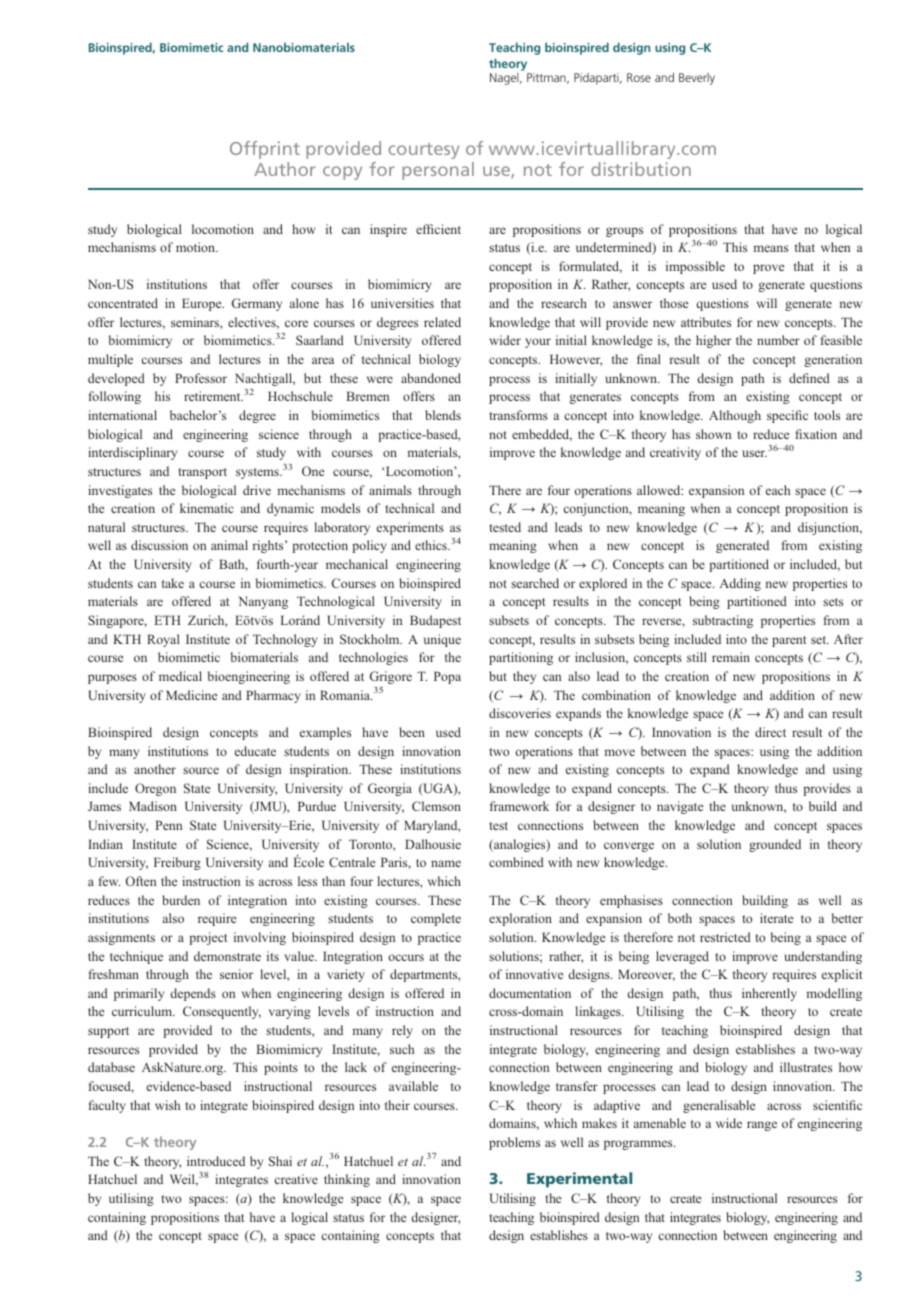 The width and height of the screenshot is (924, 1308). I want to click on Author, so click(285, 169).
